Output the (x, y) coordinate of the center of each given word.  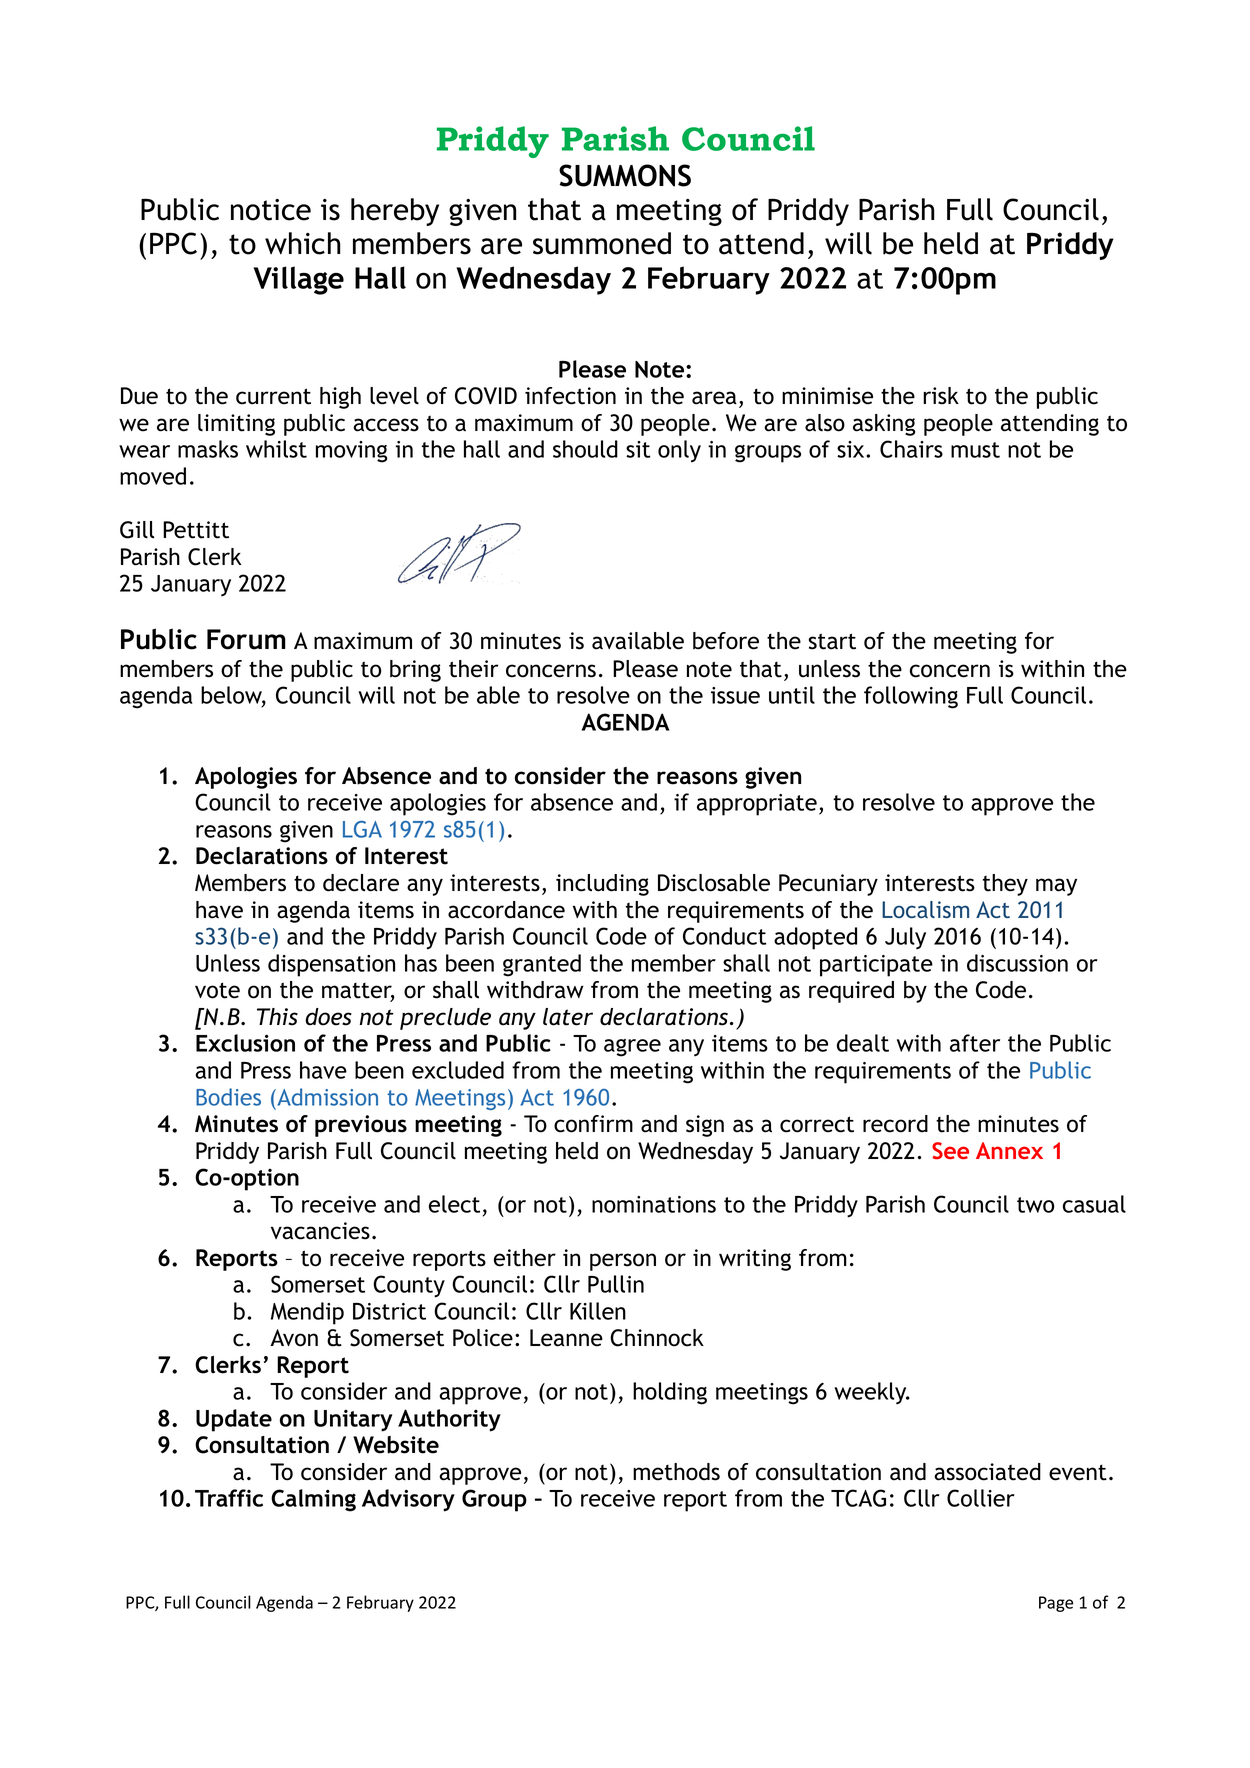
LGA (362, 829)
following (911, 697)
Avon (294, 1338)
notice (271, 210)
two (1035, 1205)
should (585, 449)
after (975, 1043)
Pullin (616, 1284)
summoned (602, 243)
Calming (313, 1500)
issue (735, 695)
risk (941, 396)
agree (632, 1048)
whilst (276, 449)
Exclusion (245, 1043)
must (975, 450)
